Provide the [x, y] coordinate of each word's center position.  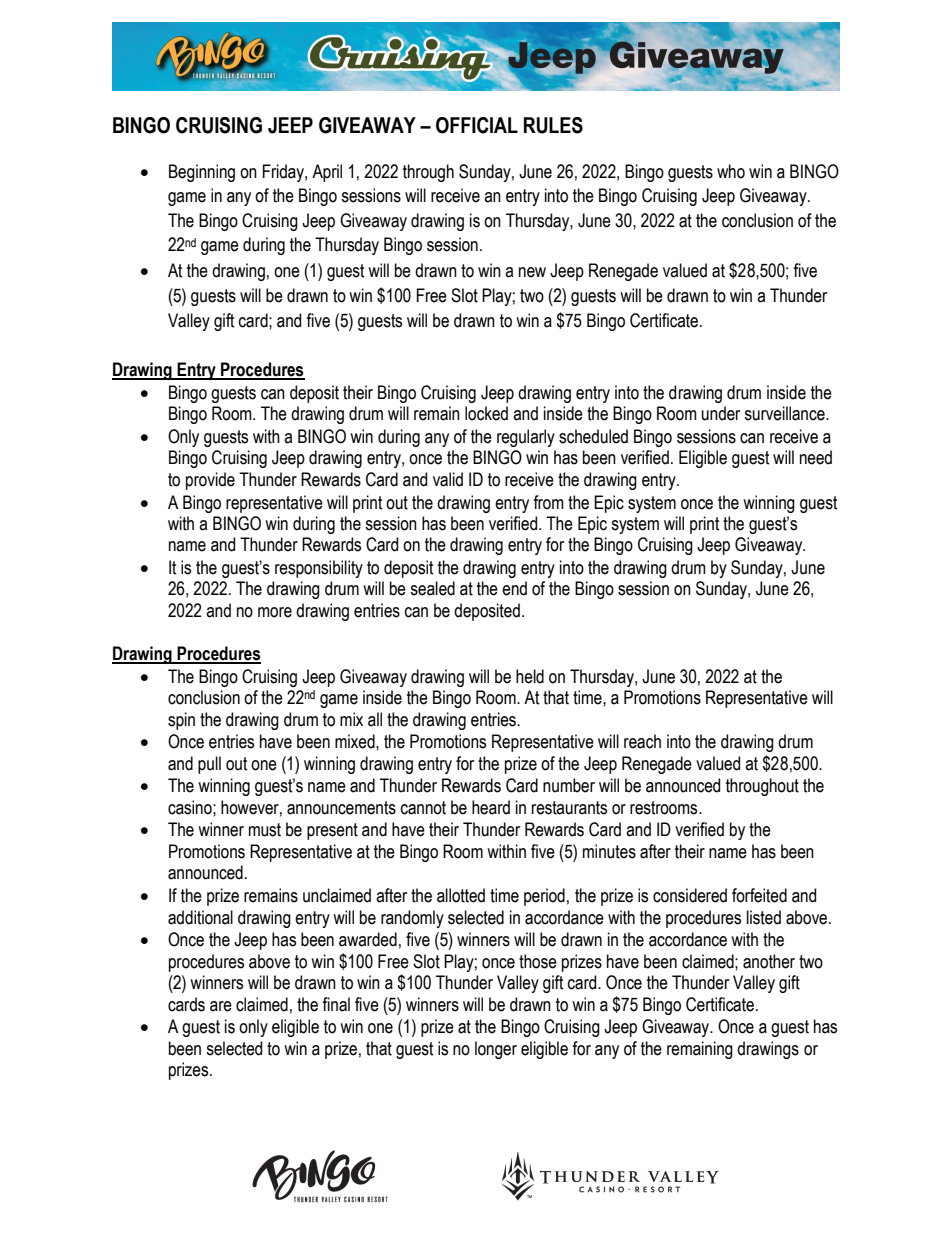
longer [496, 1050]
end [514, 588]
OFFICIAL [477, 125]
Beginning [202, 173]
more [275, 612]
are [221, 1006]
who [731, 171]
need [816, 457]
